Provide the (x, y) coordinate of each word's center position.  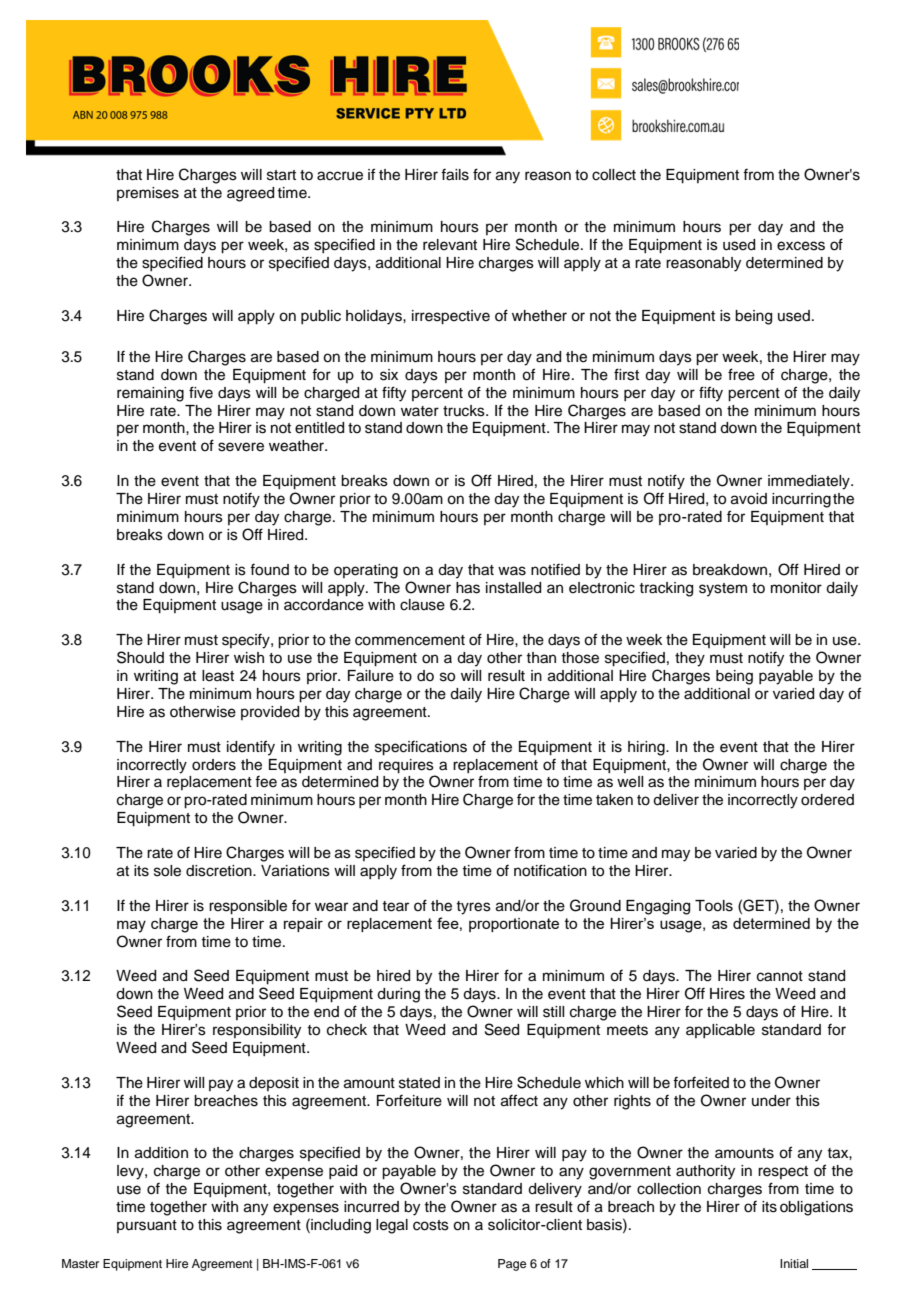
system (723, 590)
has (468, 588)
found (269, 570)
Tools (714, 906)
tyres (473, 908)
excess (801, 246)
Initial (794, 1263)
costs (431, 1225)
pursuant (147, 1226)
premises (148, 194)
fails (455, 175)
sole (167, 871)
